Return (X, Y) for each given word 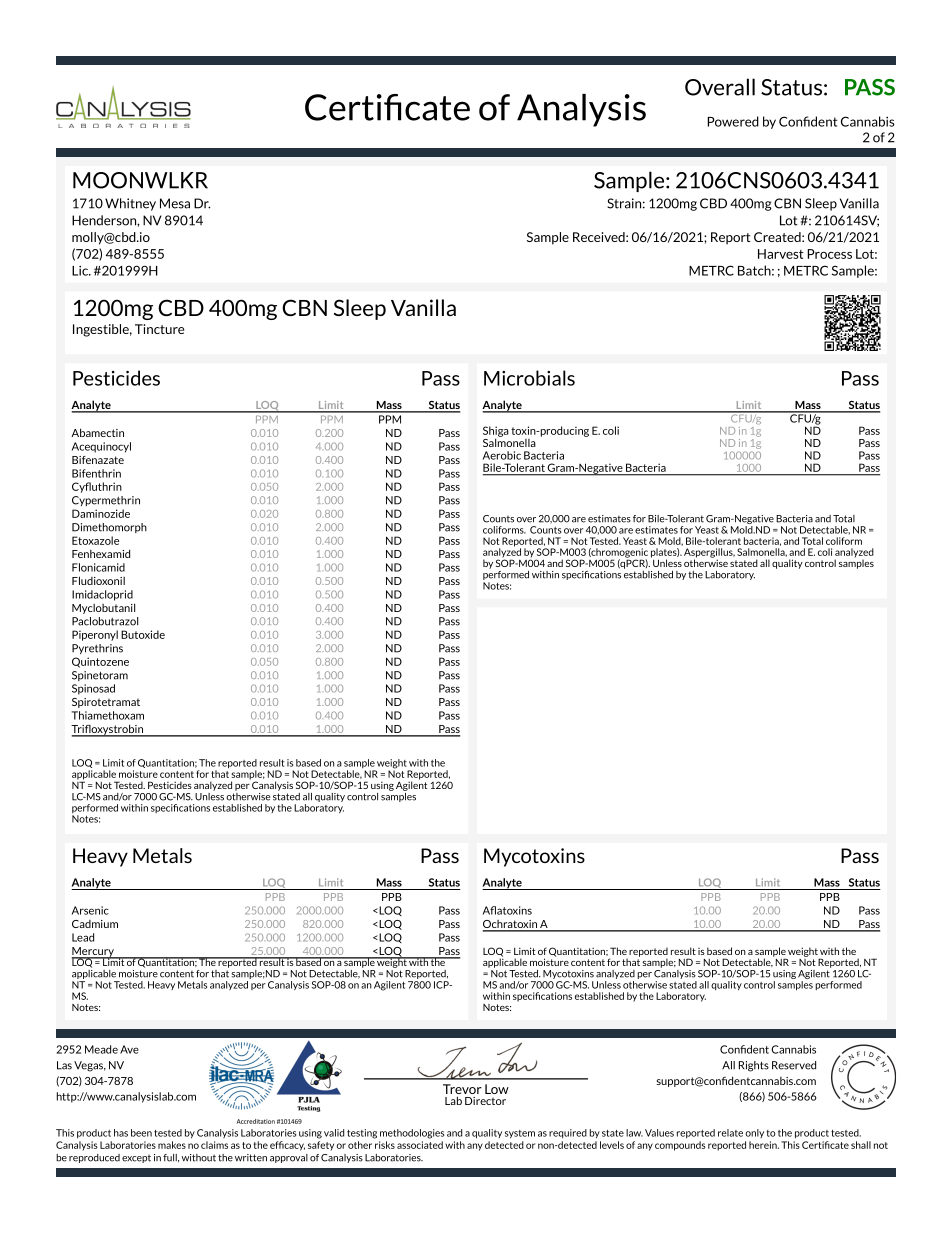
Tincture (159, 329)
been (141, 1133)
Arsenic (90, 910)
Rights (754, 1066)
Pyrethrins (97, 649)
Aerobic (502, 455)
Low (497, 1089)
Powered (733, 121)
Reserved (794, 1065)
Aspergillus (709, 554)
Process (829, 254)
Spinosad (93, 689)
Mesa (175, 203)
